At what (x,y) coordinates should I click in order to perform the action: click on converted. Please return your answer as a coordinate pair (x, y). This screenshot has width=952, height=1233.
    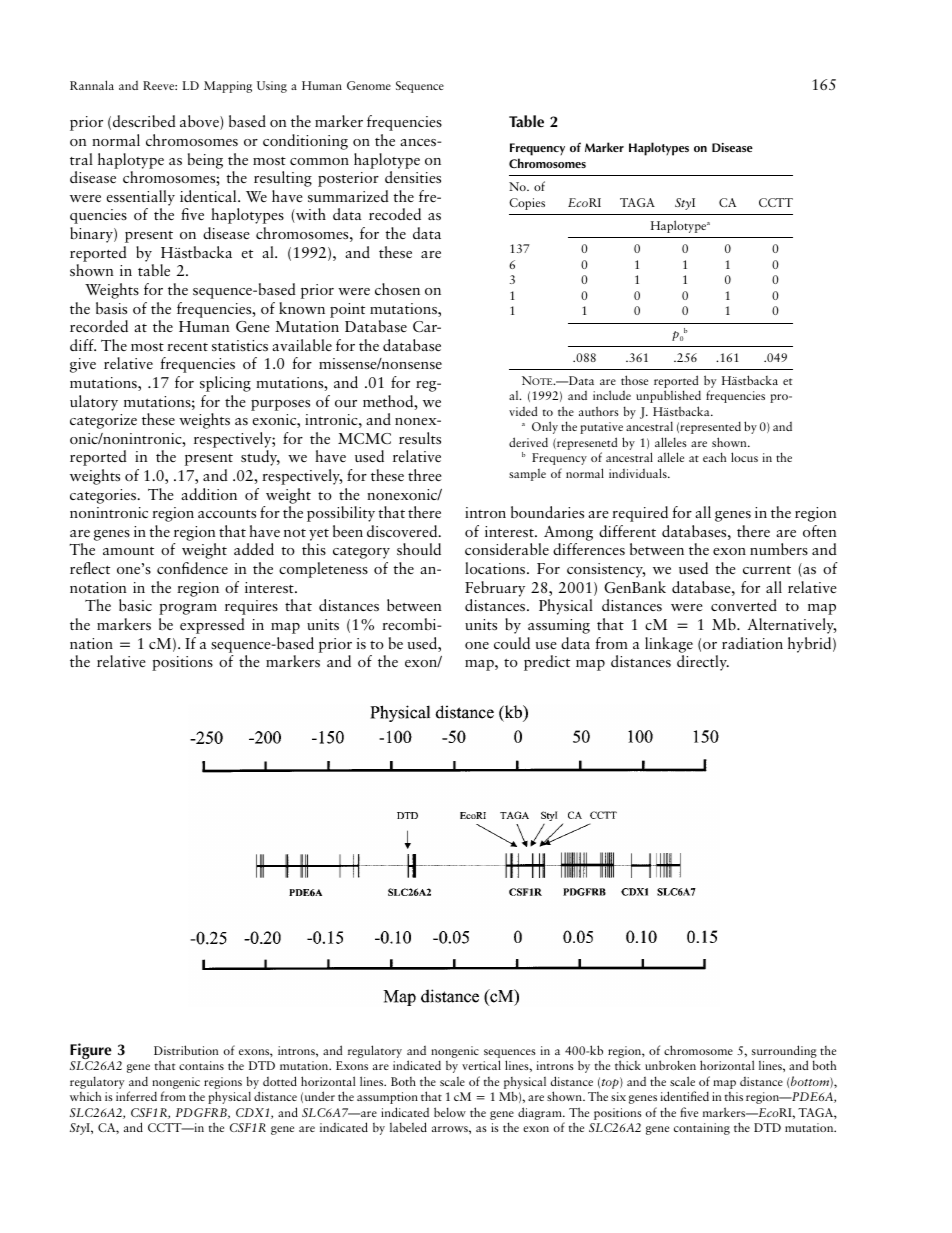
    Looking at the image, I should click on (744, 605).
